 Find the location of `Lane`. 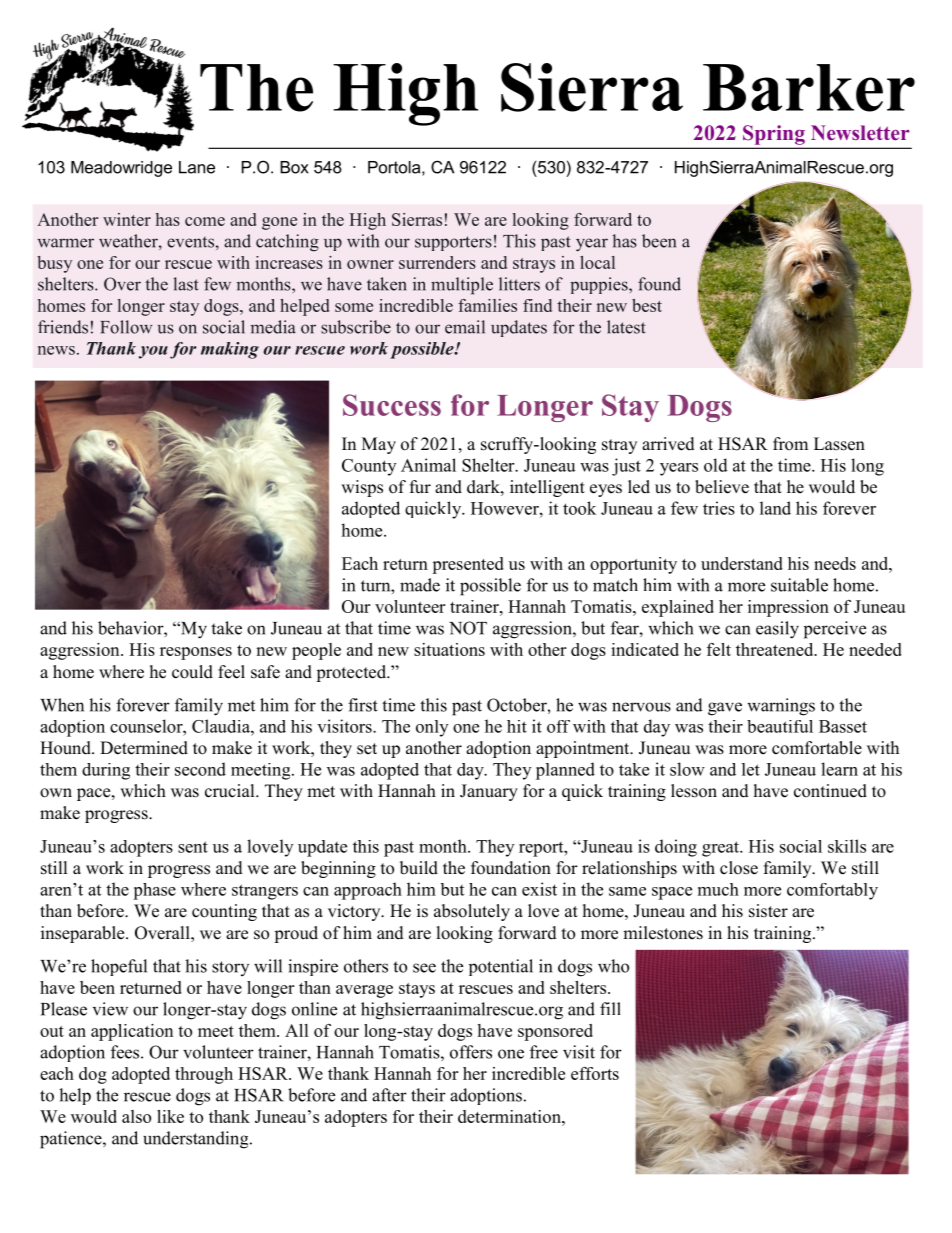

Lane is located at coordinates (197, 167).
